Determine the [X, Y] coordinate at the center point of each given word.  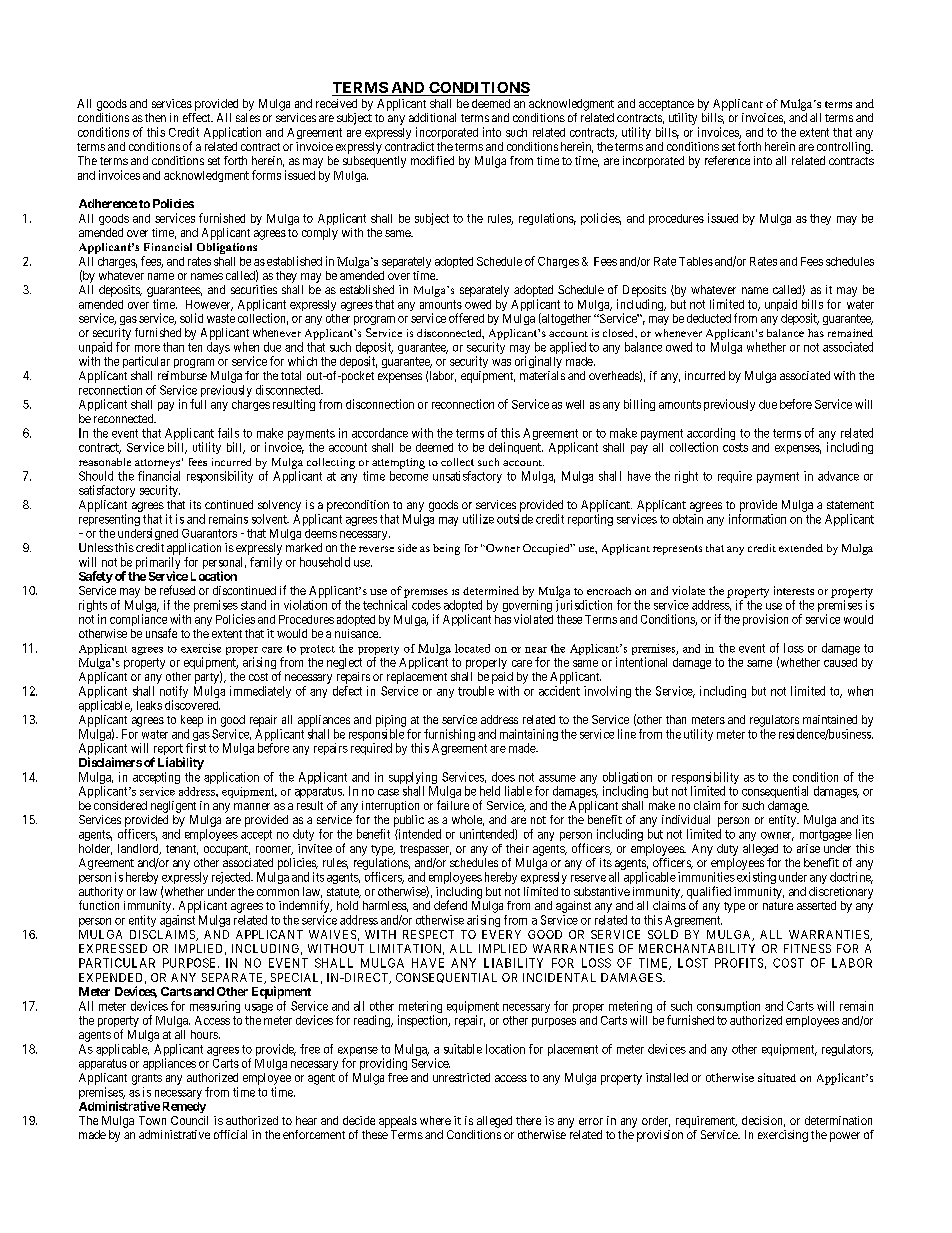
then [155, 117]
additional [432, 117]
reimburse [182, 375]
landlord [139, 849]
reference [727, 160]
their [517, 848]
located [472, 648]
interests [794, 590]
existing [756, 878]
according [711, 435]
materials [542, 375]
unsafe [161, 633]
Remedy [184, 1107]
